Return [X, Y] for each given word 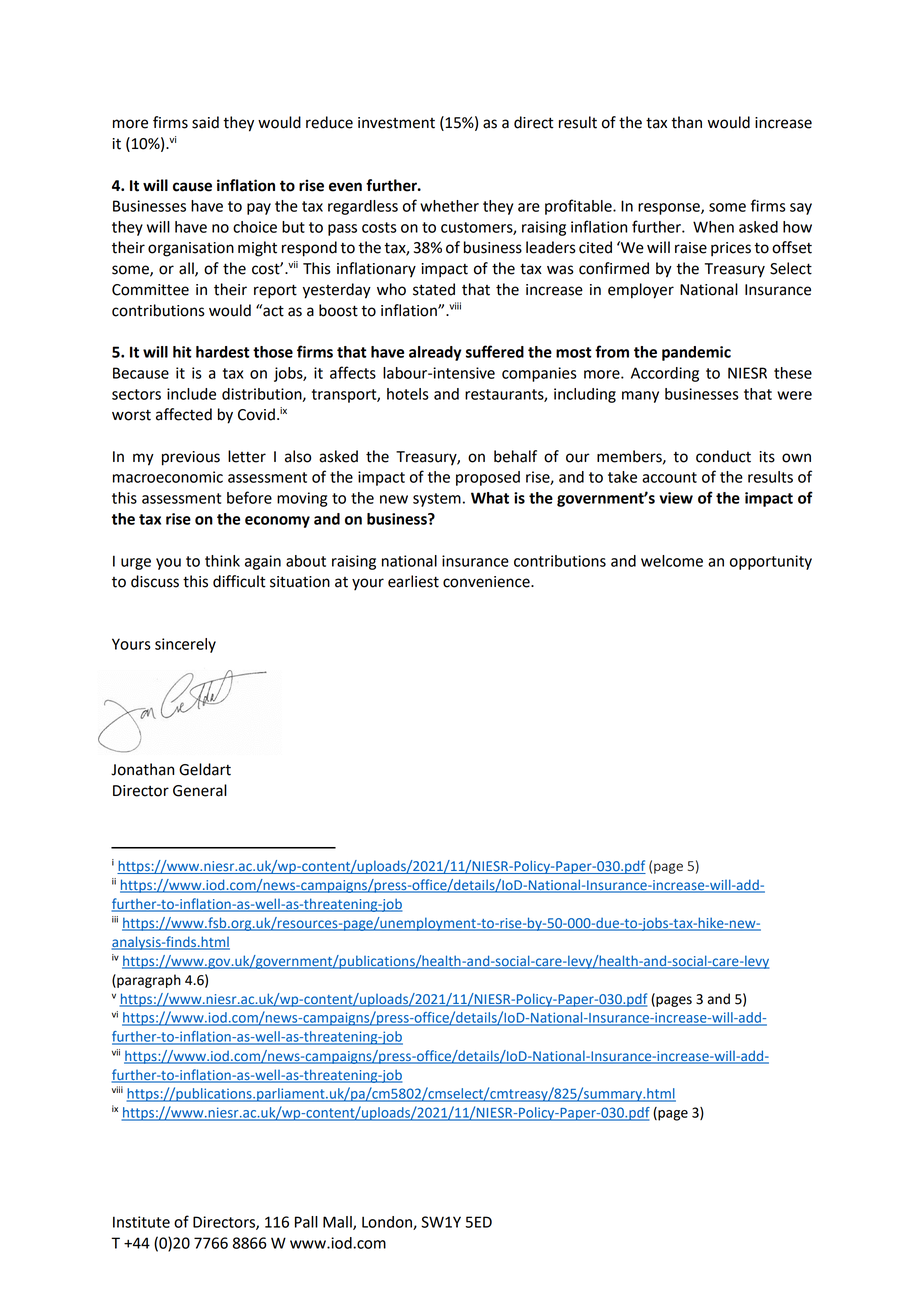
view [676, 498]
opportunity [771, 562]
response [670, 209]
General [200, 790]
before [249, 497]
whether [449, 206]
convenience [487, 582]
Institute [141, 1222]
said [205, 122]
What [490, 498]
